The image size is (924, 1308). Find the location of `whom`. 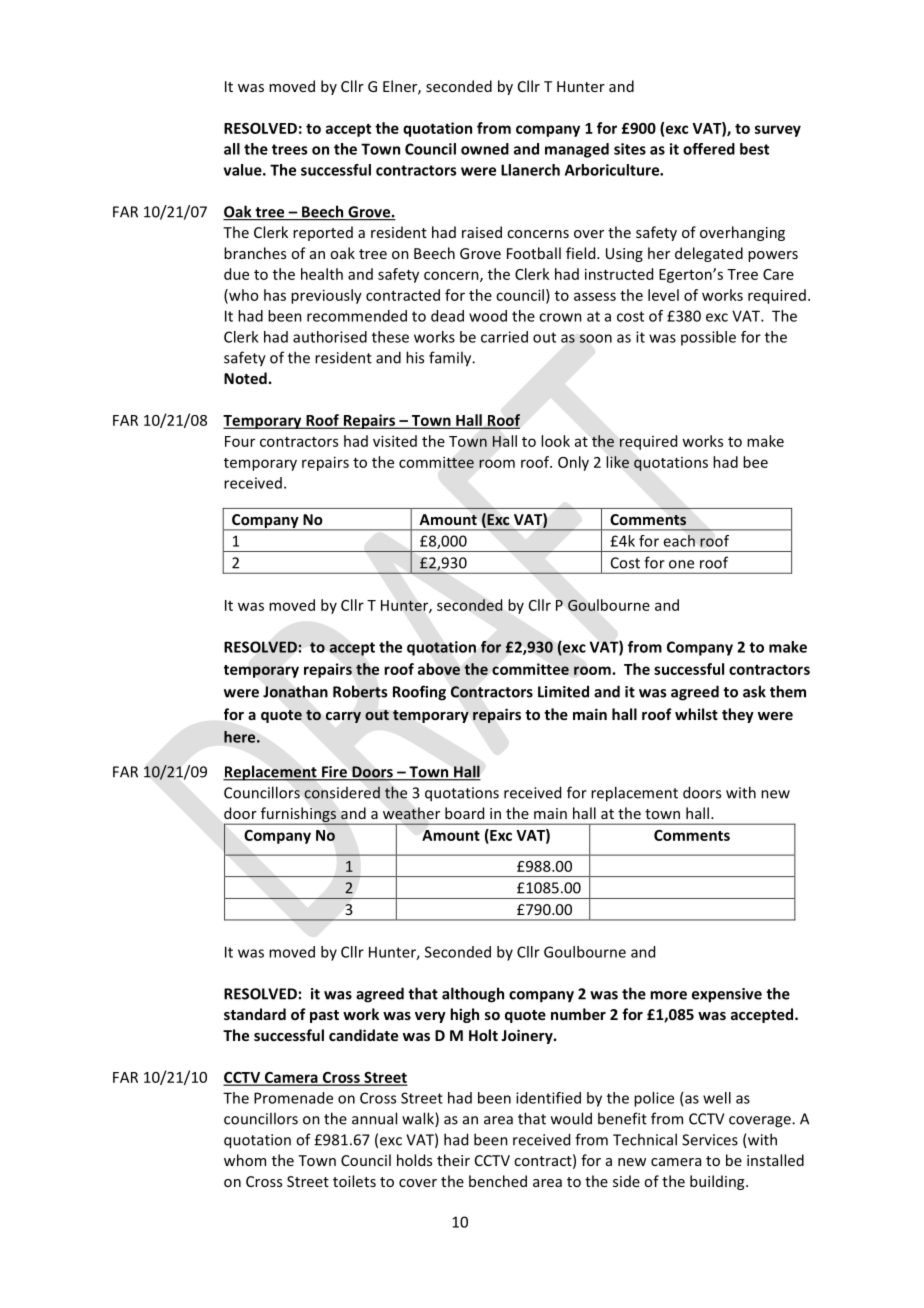

whom is located at coordinates (245, 1160).
